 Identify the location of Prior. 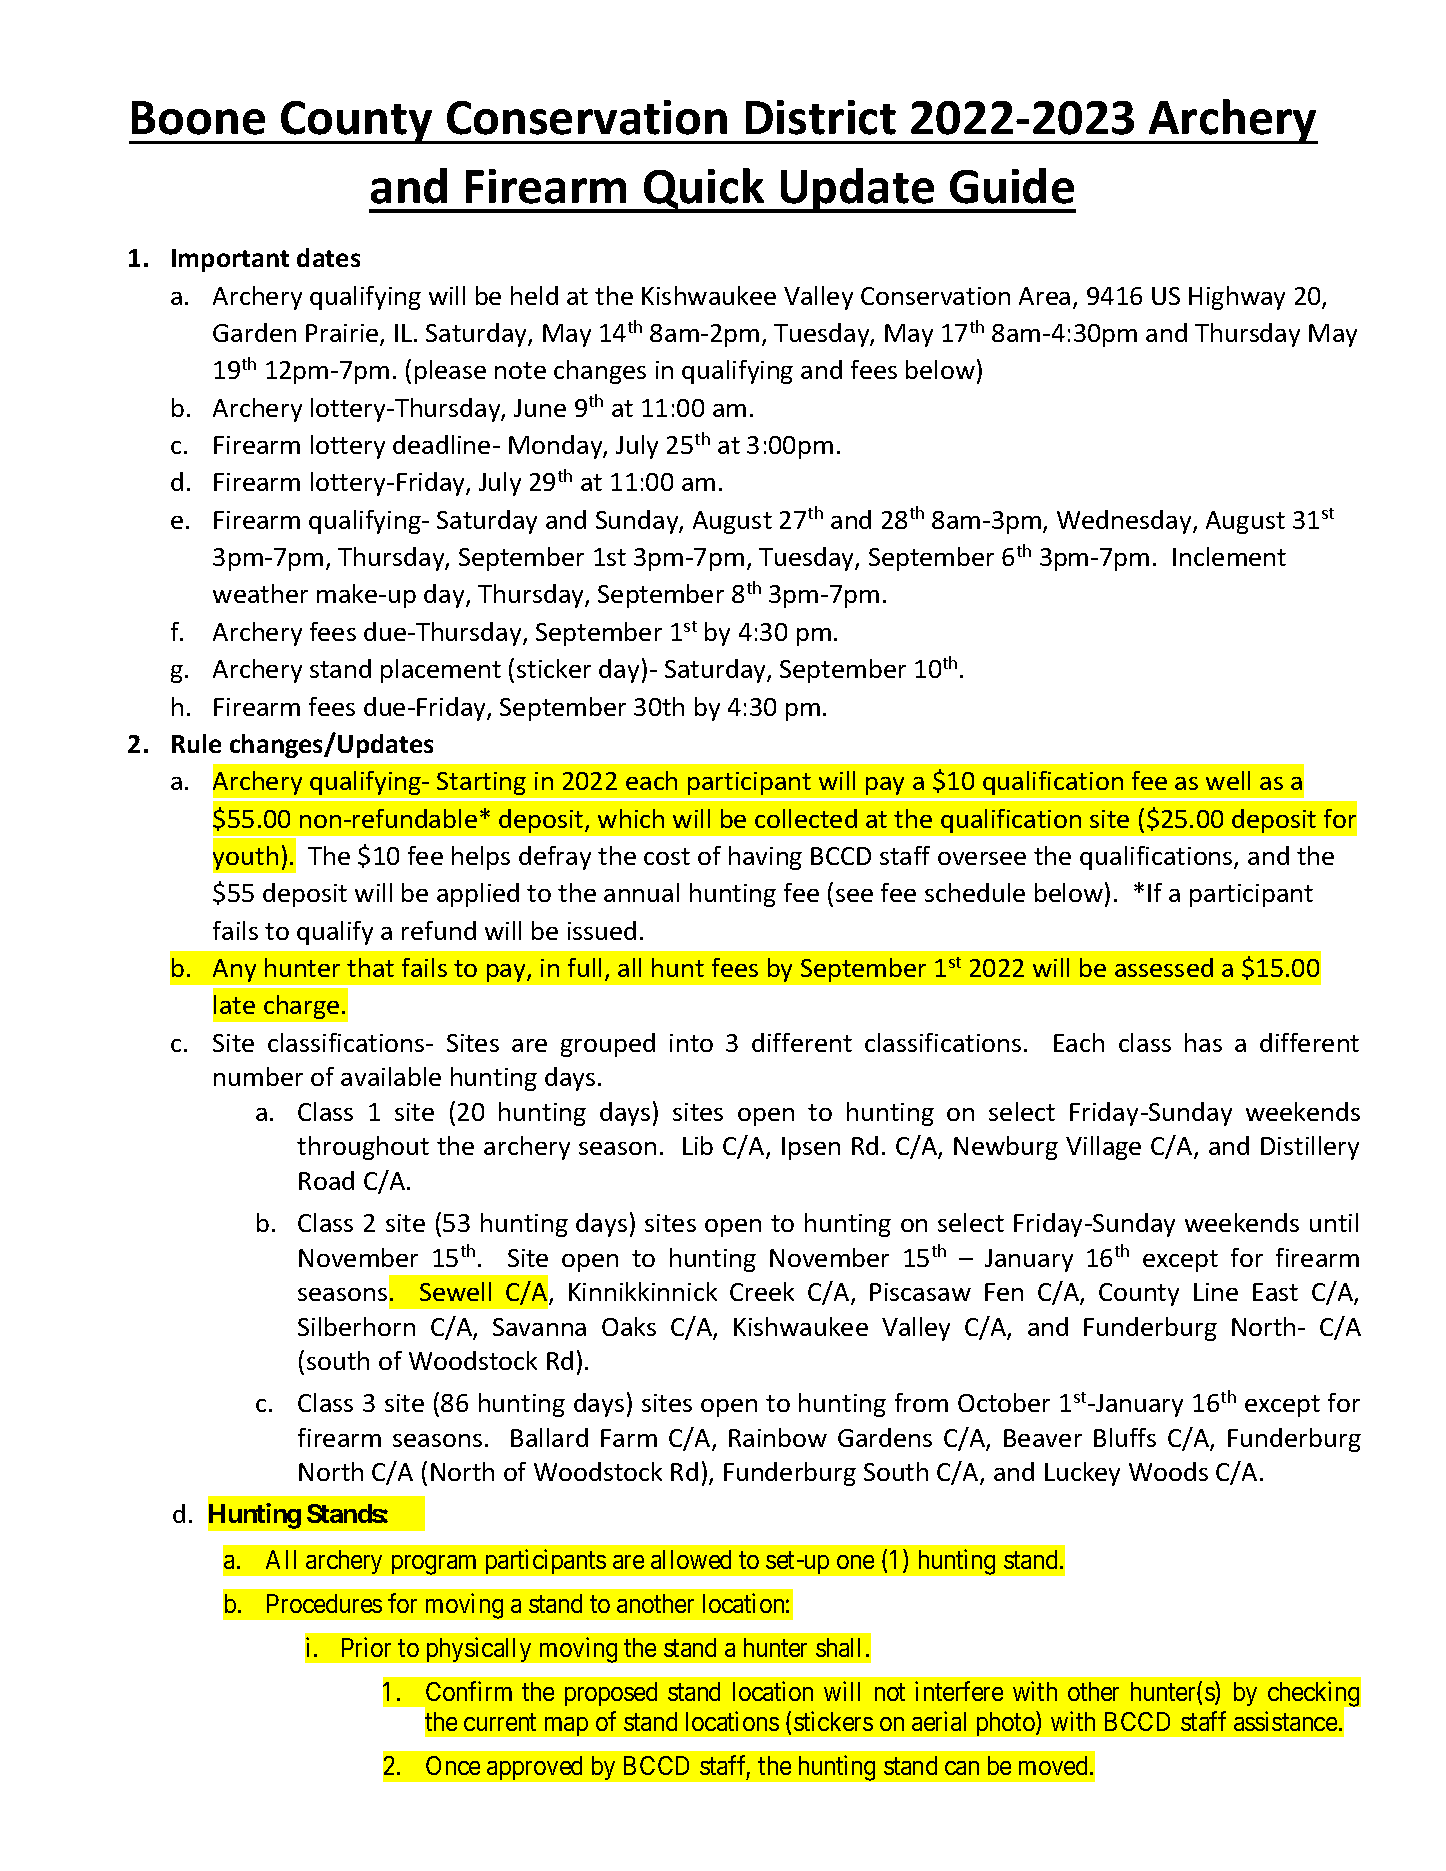
(366, 1647).
